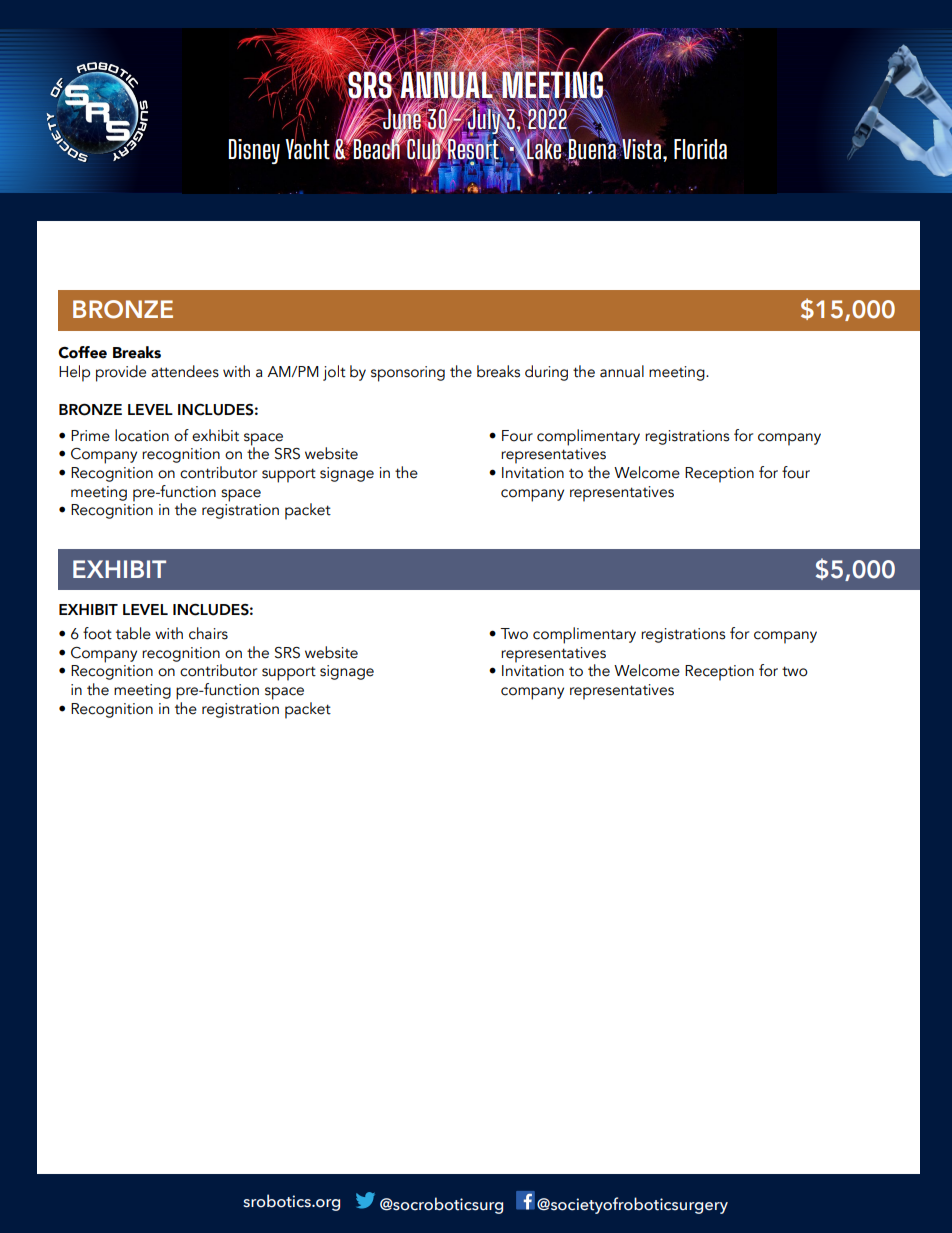 The width and height of the image is (952, 1233). What do you see at coordinates (74, 373) in the image?
I see `Help` at bounding box center [74, 373].
